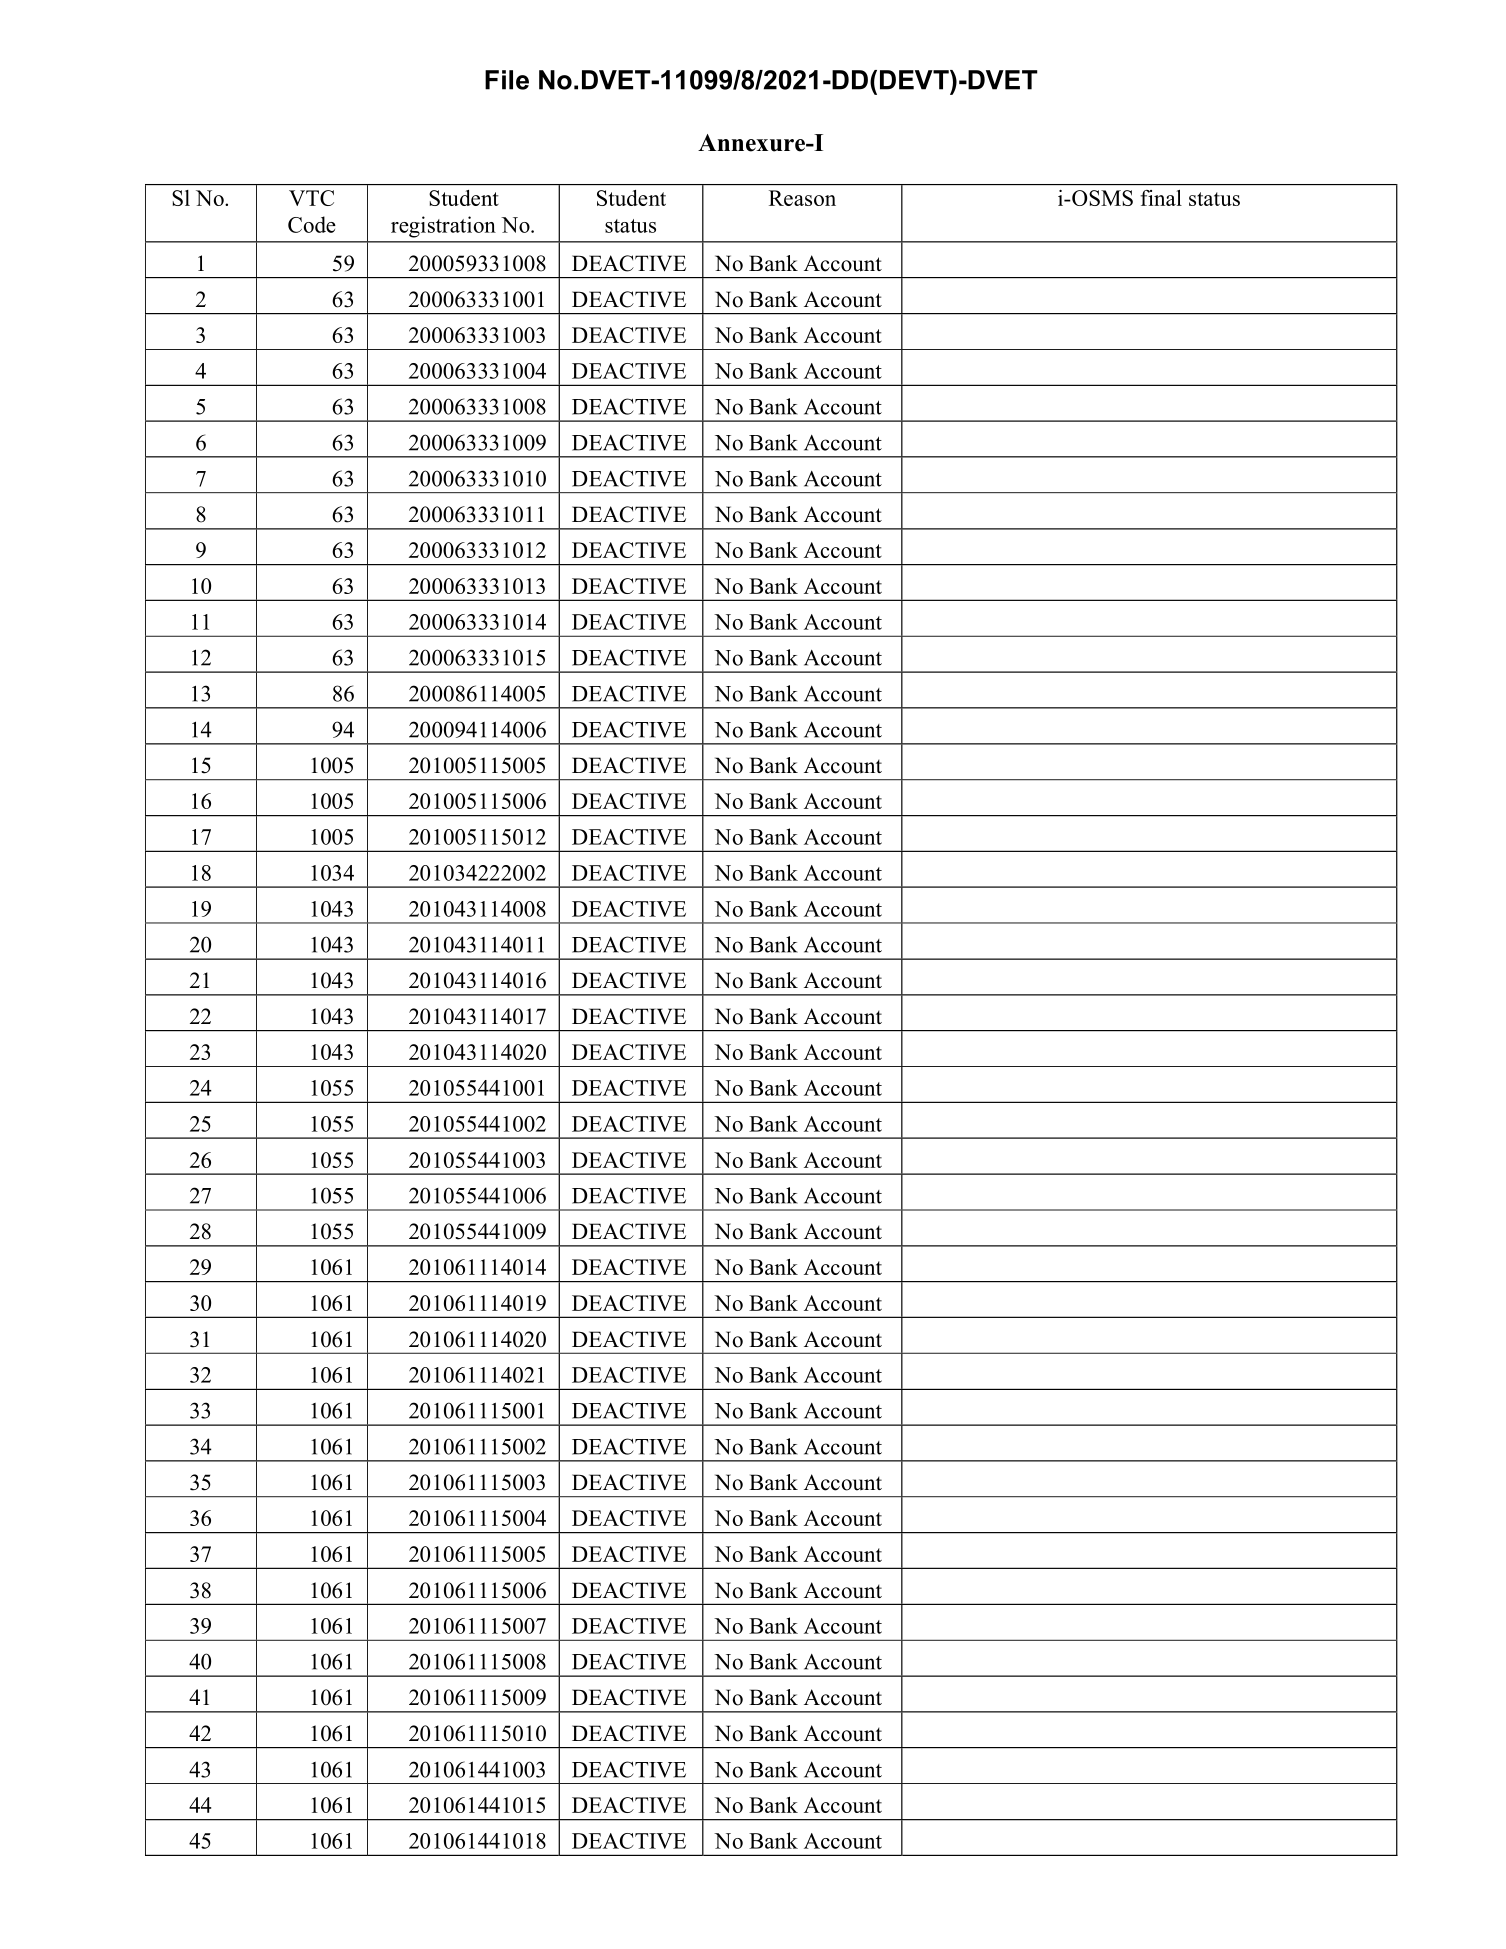  What do you see at coordinates (802, 198) in the image?
I see `Reason` at bounding box center [802, 198].
